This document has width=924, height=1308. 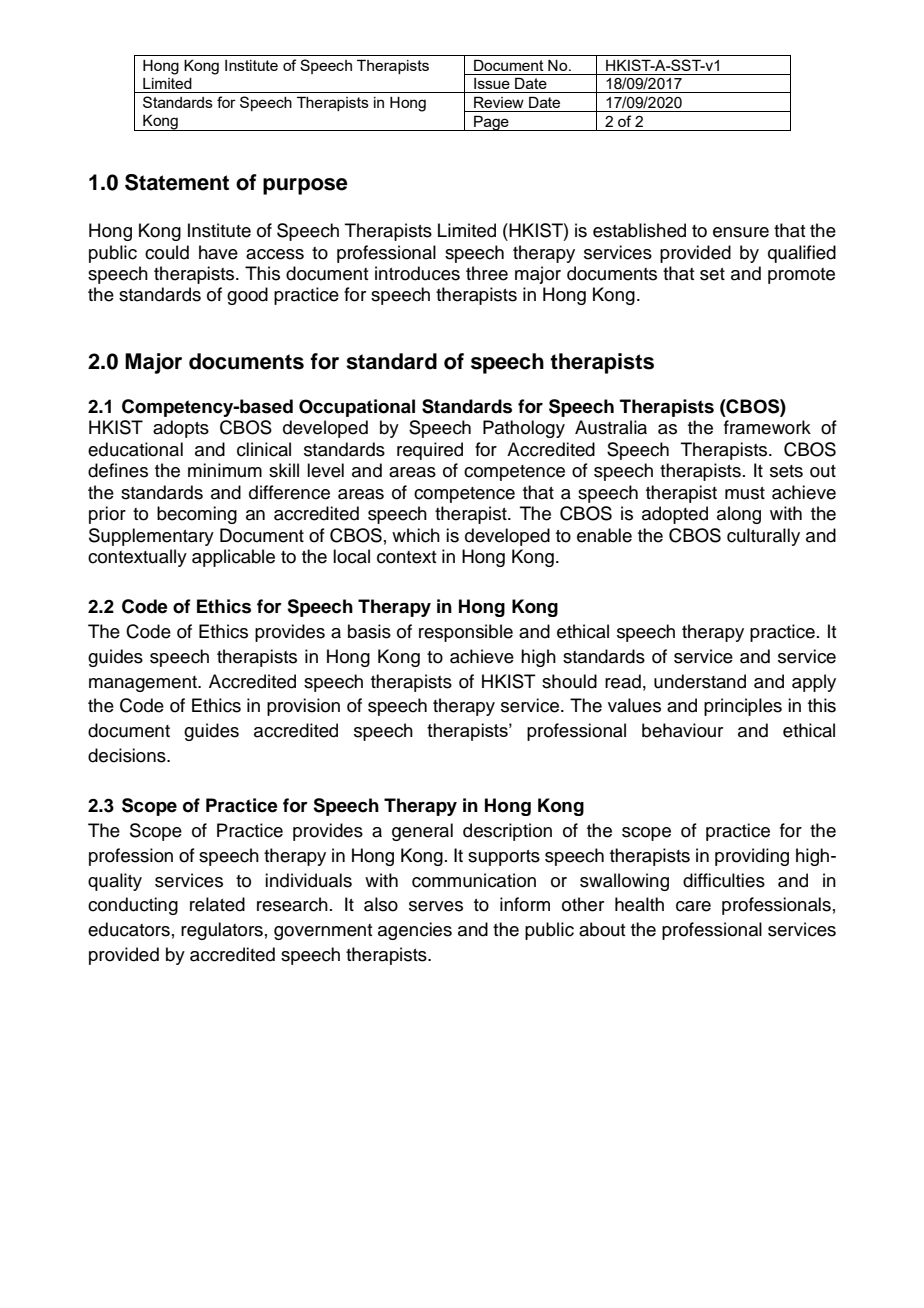 What do you see at coordinates (491, 123) in the document?
I see `Page` at bounding box center [491, 123].
